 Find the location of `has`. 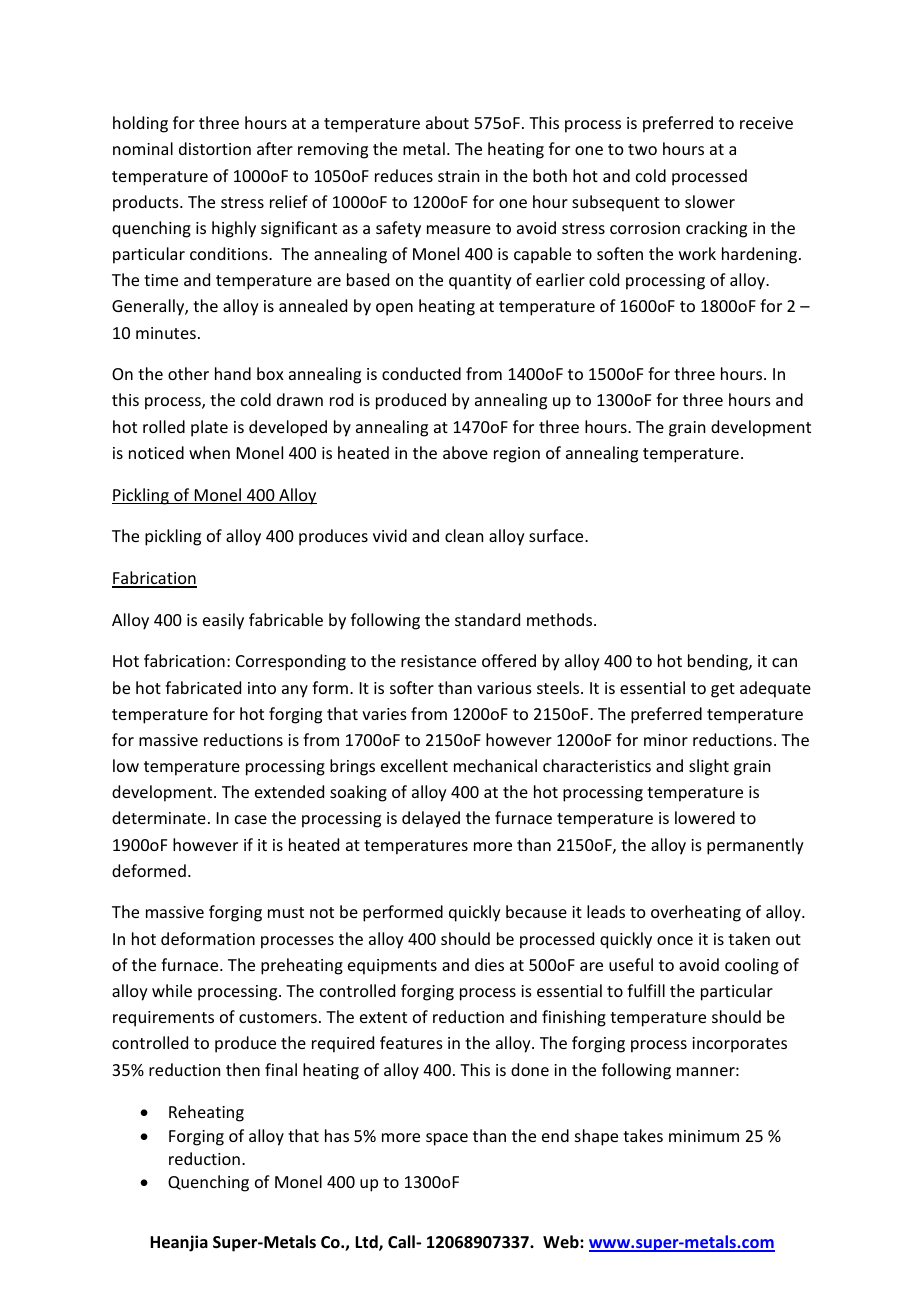

has is located at coordinates (337, 1135).
